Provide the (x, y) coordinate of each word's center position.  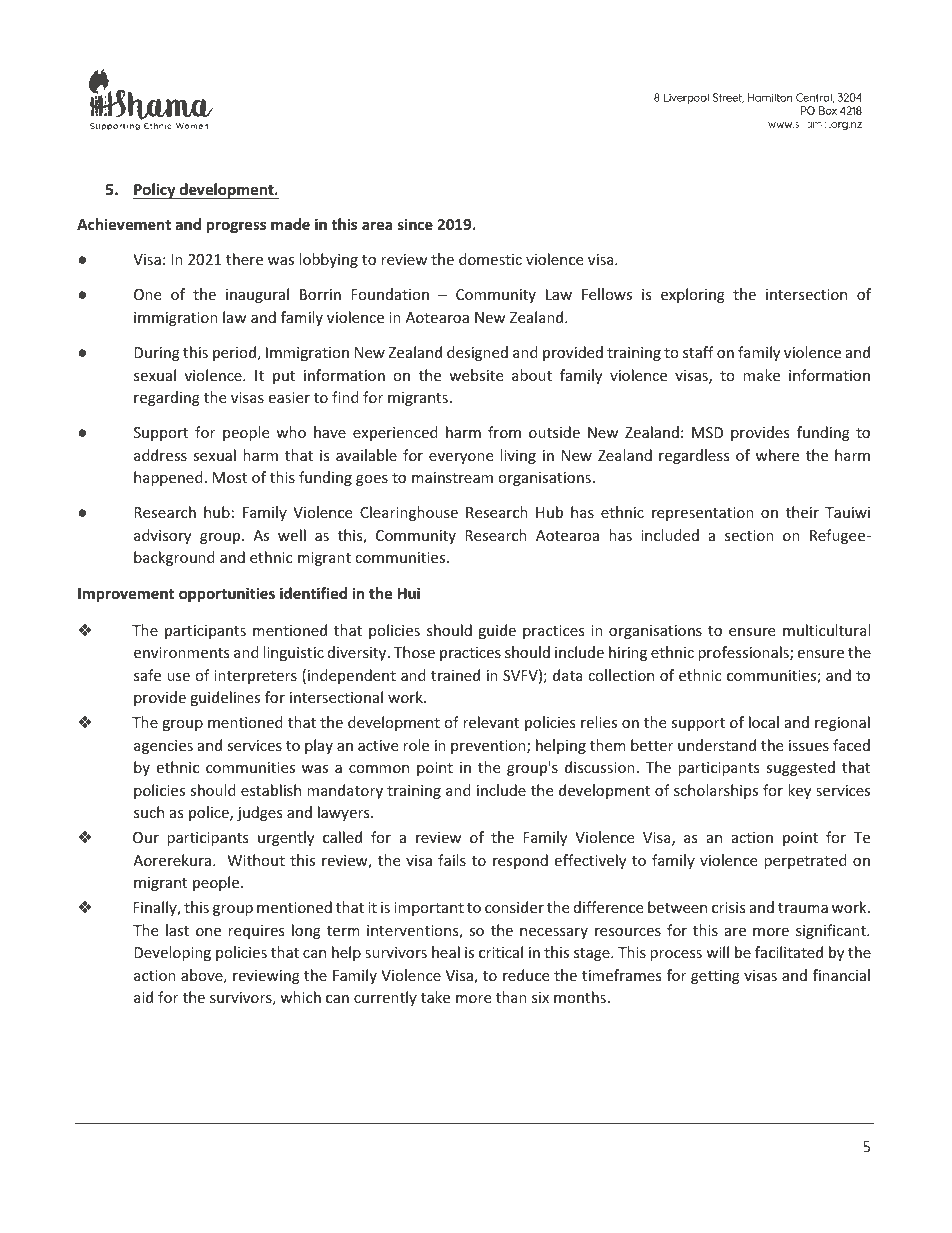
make (761, 375)
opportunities (227, 594)
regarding (167, 398)
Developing (172, 953)
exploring (693, 295)
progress (236, 227)
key (799, 791)
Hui (409, 593)
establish (271, 790)
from (504, 432)
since (415, 224)
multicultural (826, 630)
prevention (489, 747)
